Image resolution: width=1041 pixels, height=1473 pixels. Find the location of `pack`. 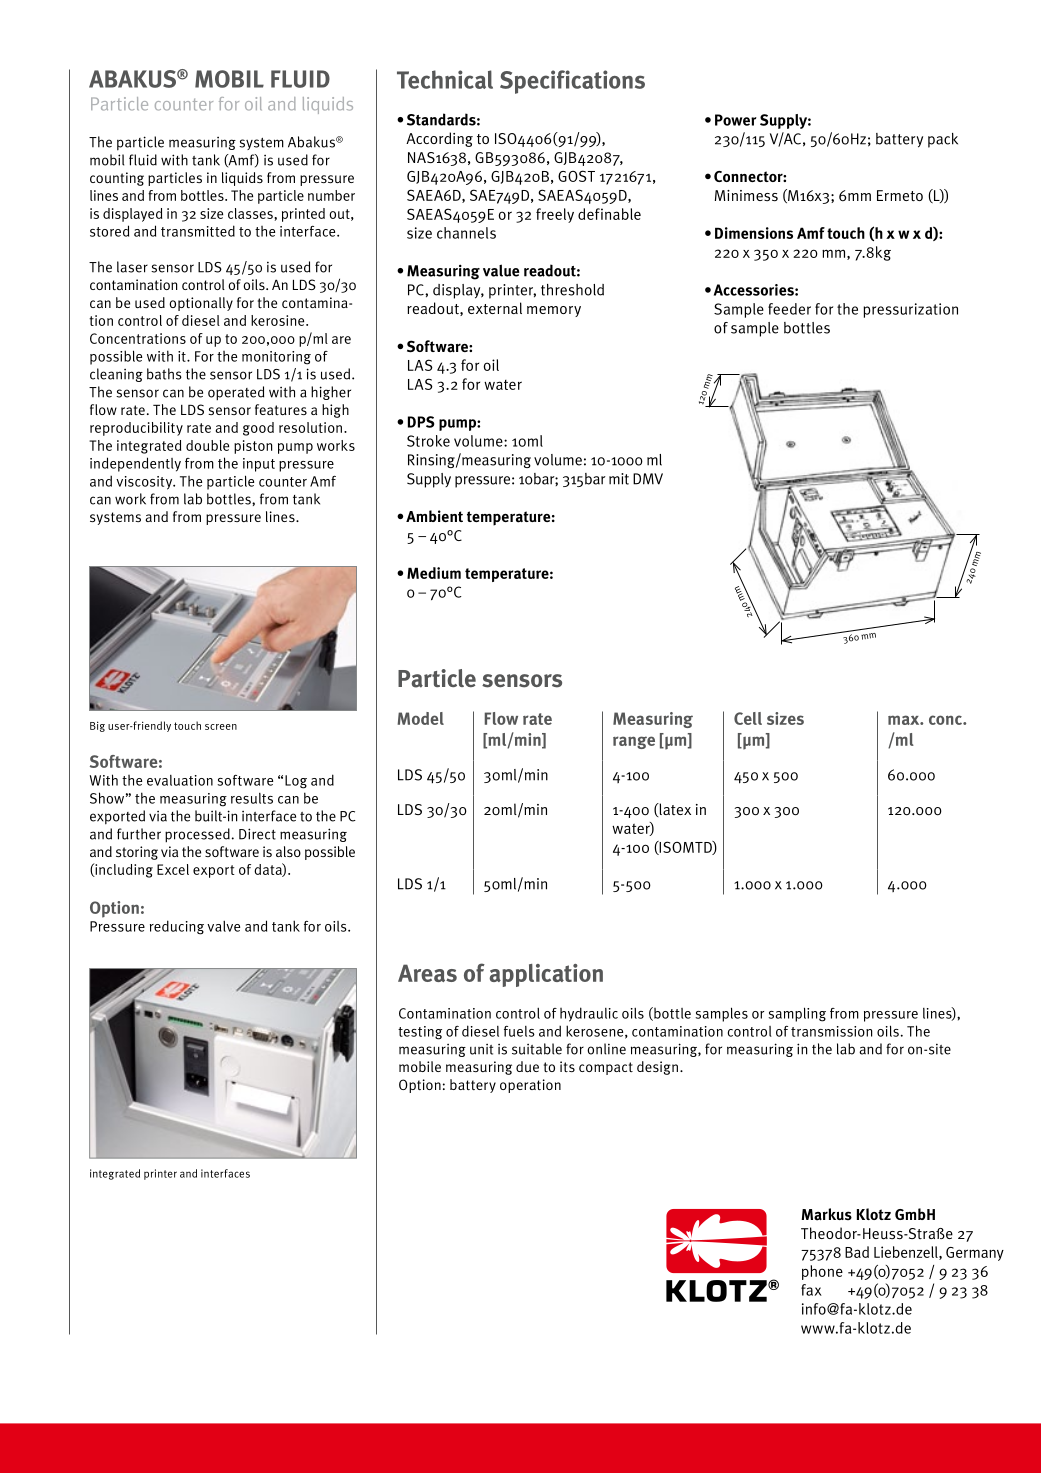

pack is located at coordinates (943, 140).
